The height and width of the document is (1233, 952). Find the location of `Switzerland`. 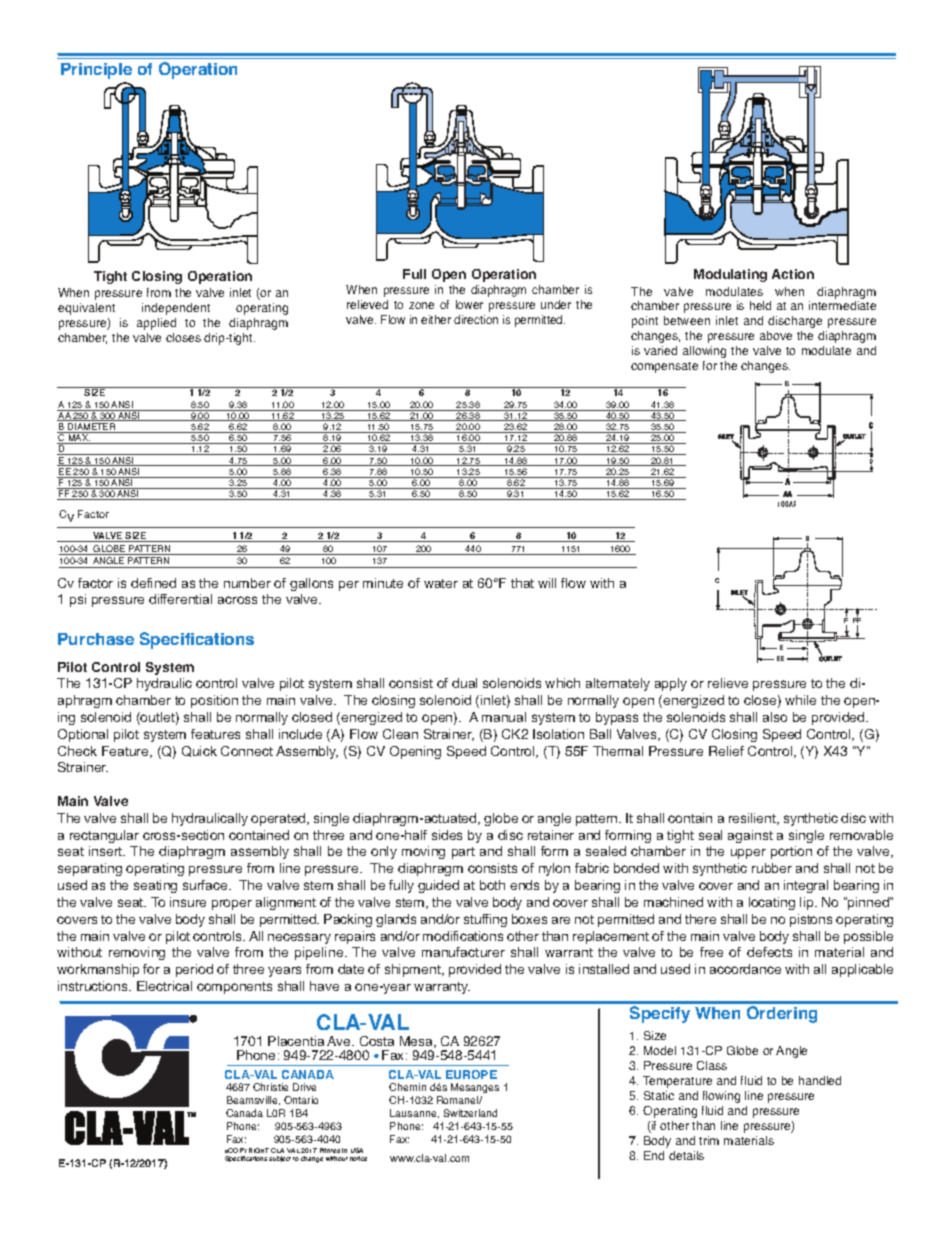

Switzerland is located at coordinates (470, 1113).
